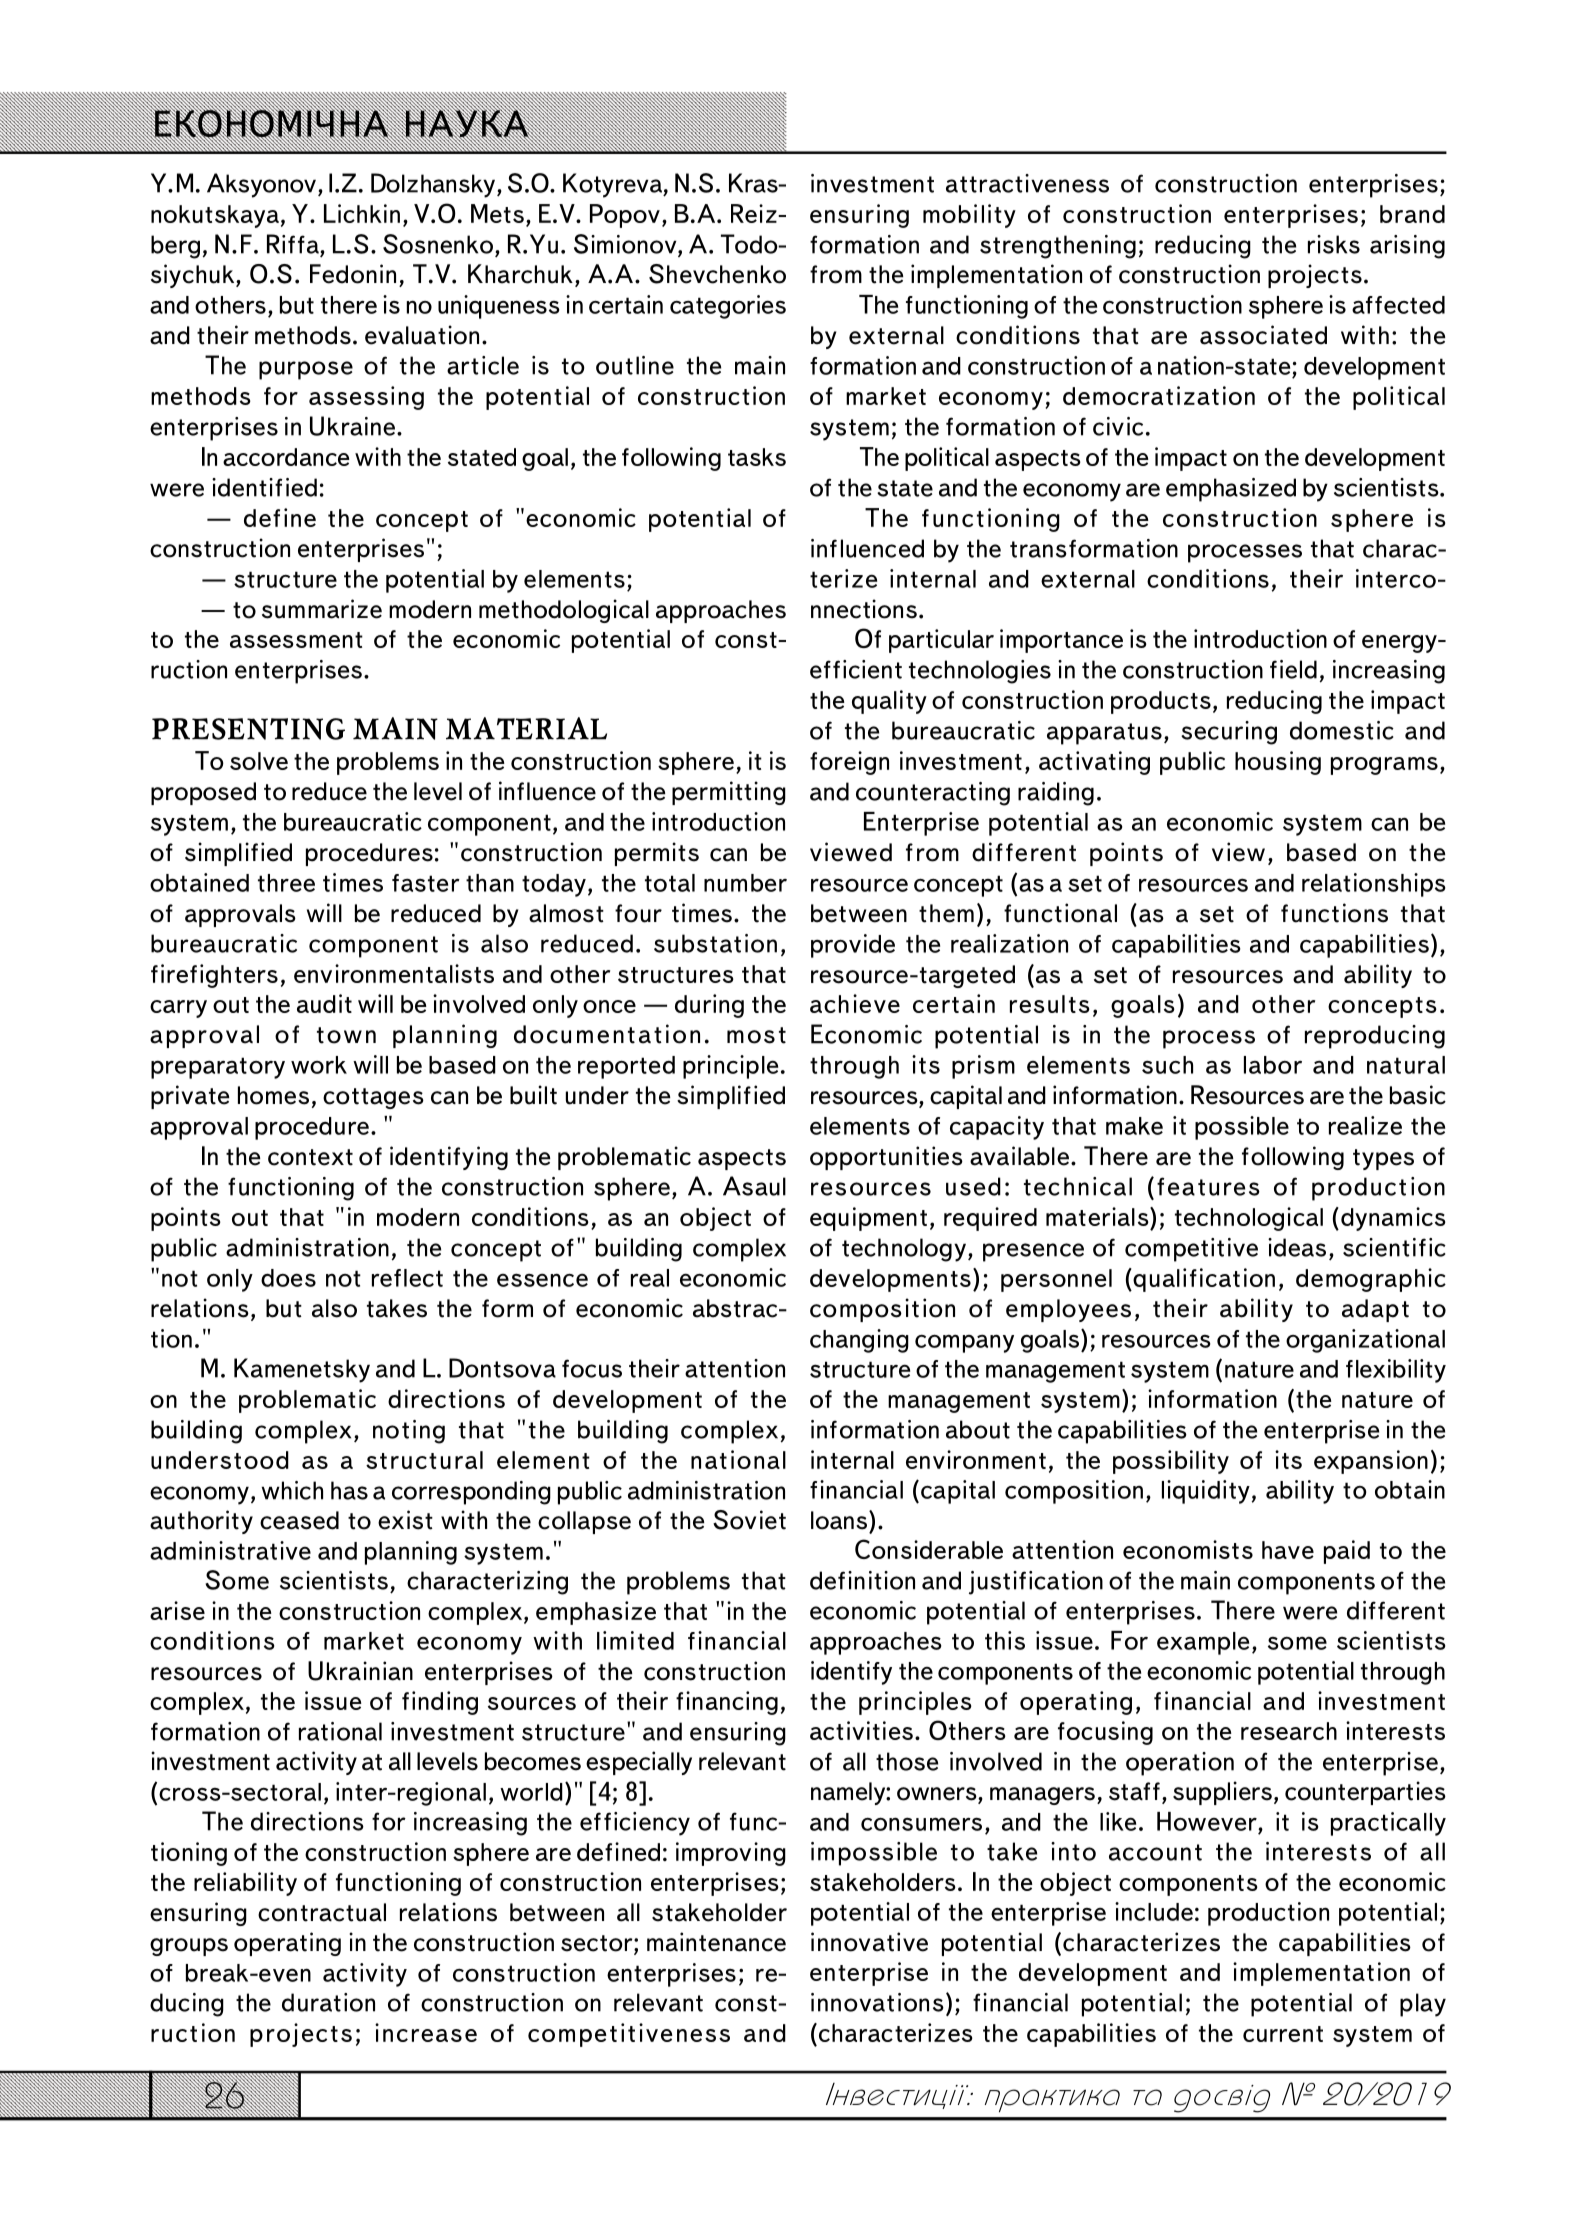 This image has height=2226, width=1574. What do you see at coordinates (840, 1520) in the image?
I see `loans` at bounding box center [840, 1520].
